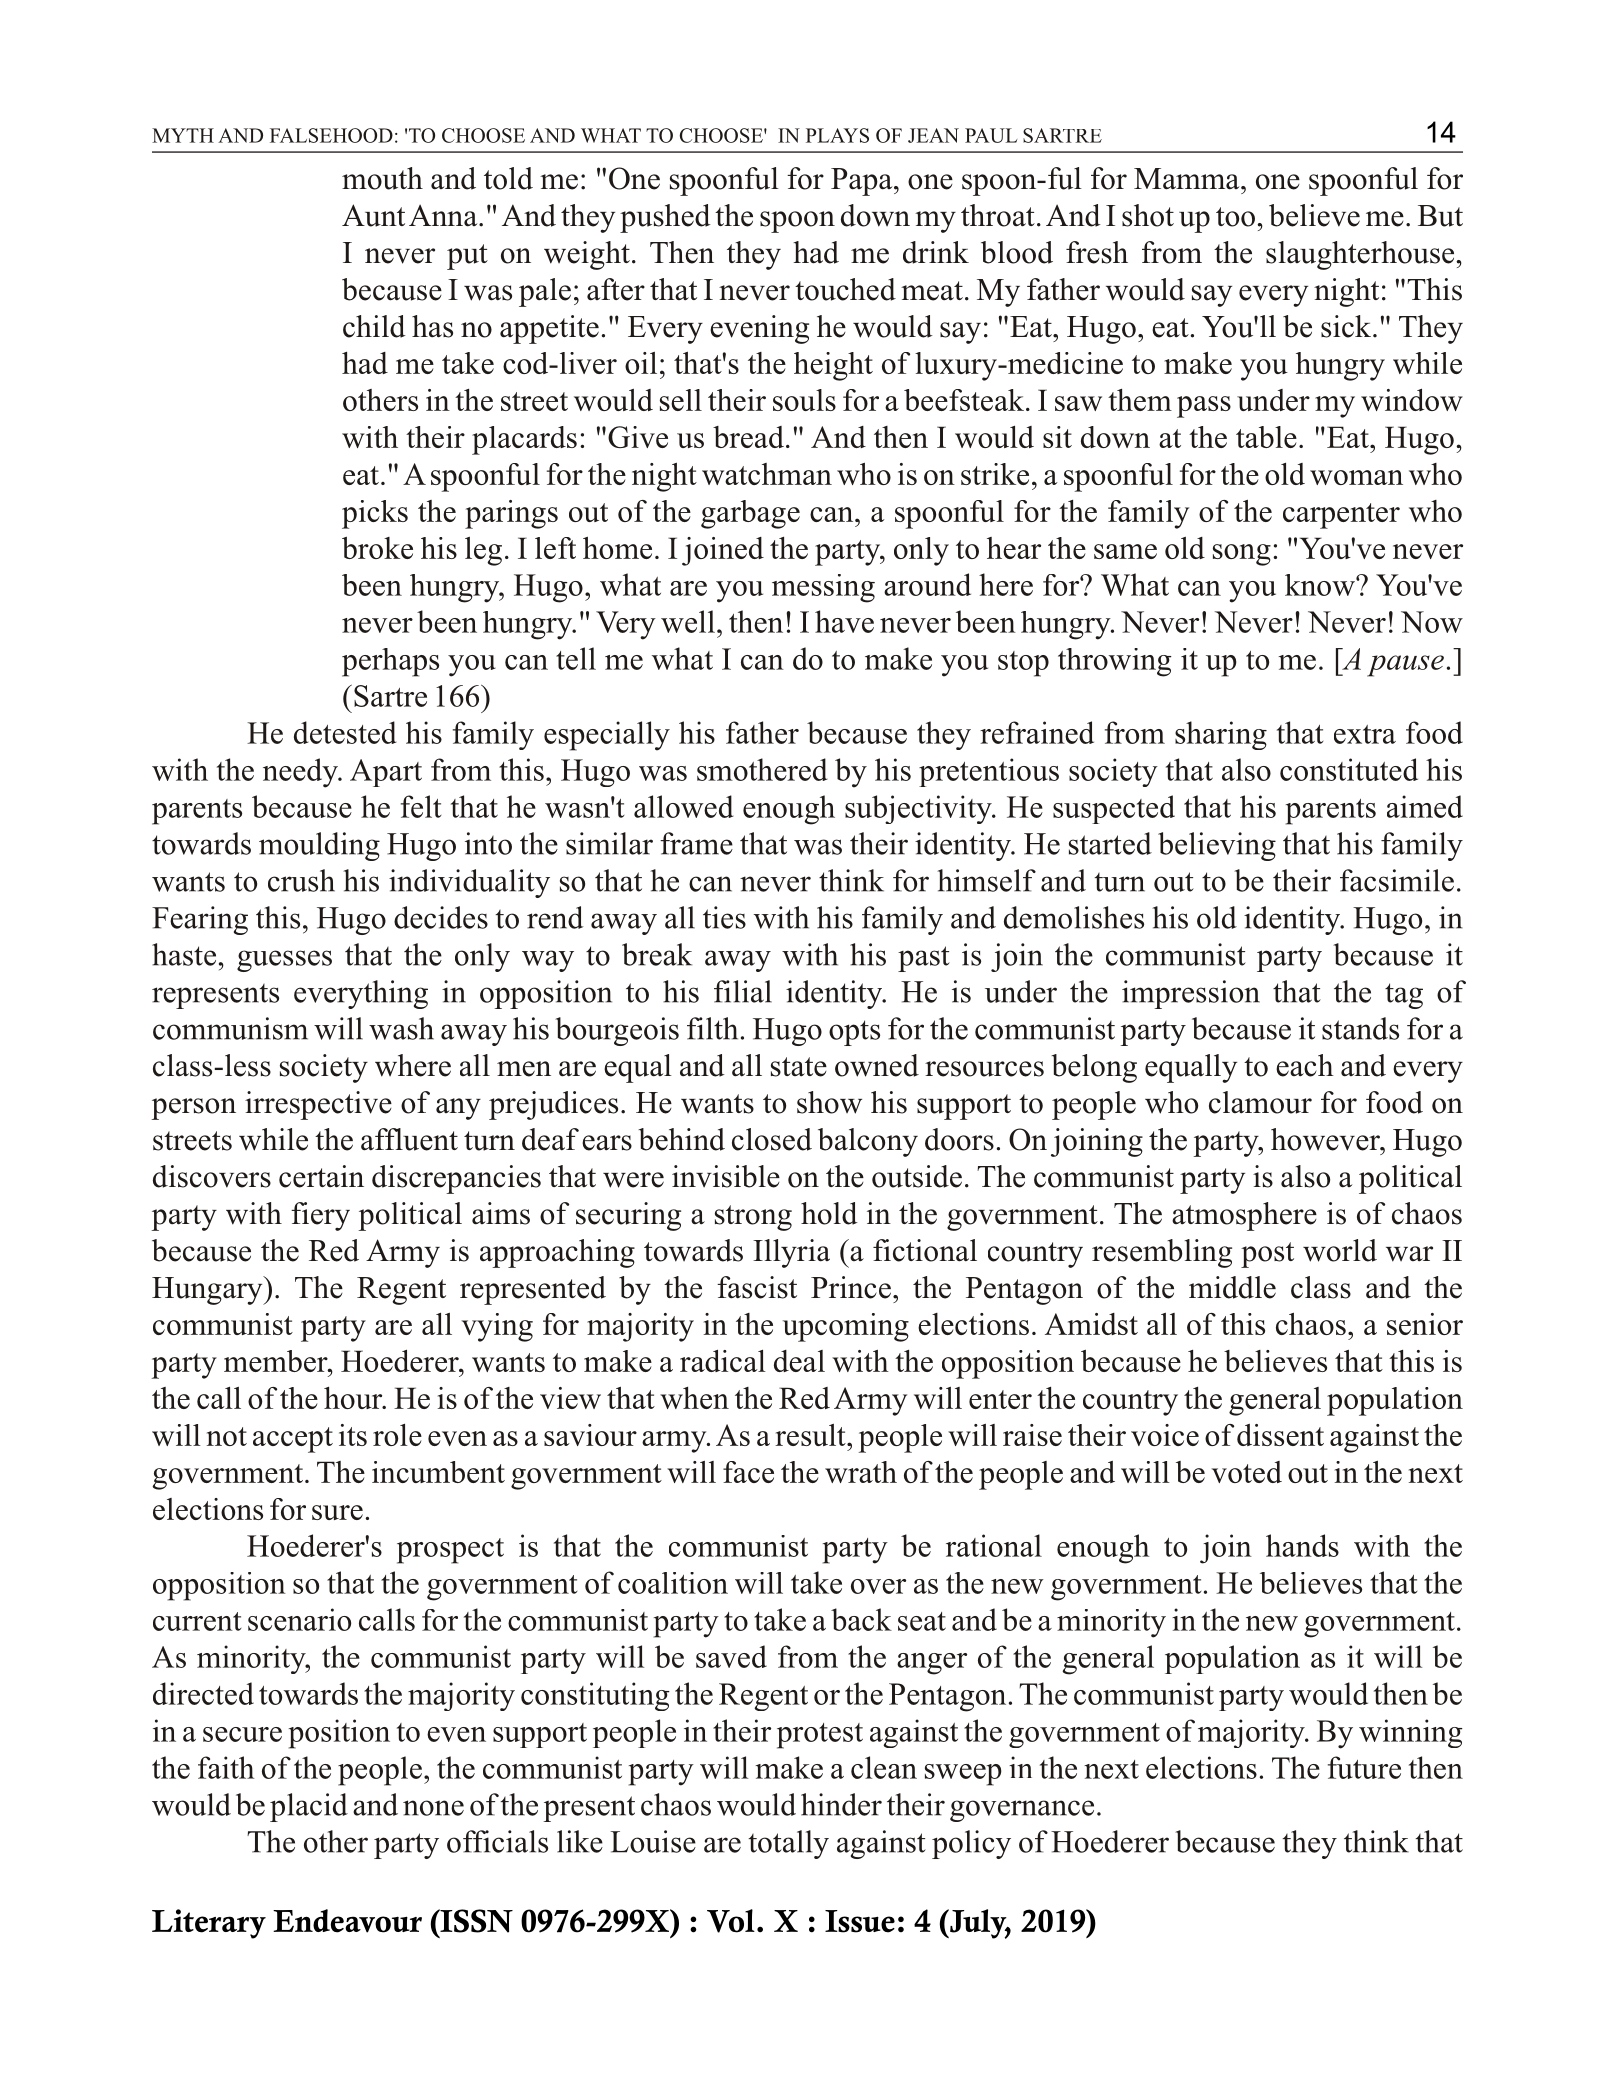  What do you see at coordinates (1280, 1435) in the screenshot?
I see `dissent` at bounding box center [1280, 1435].
